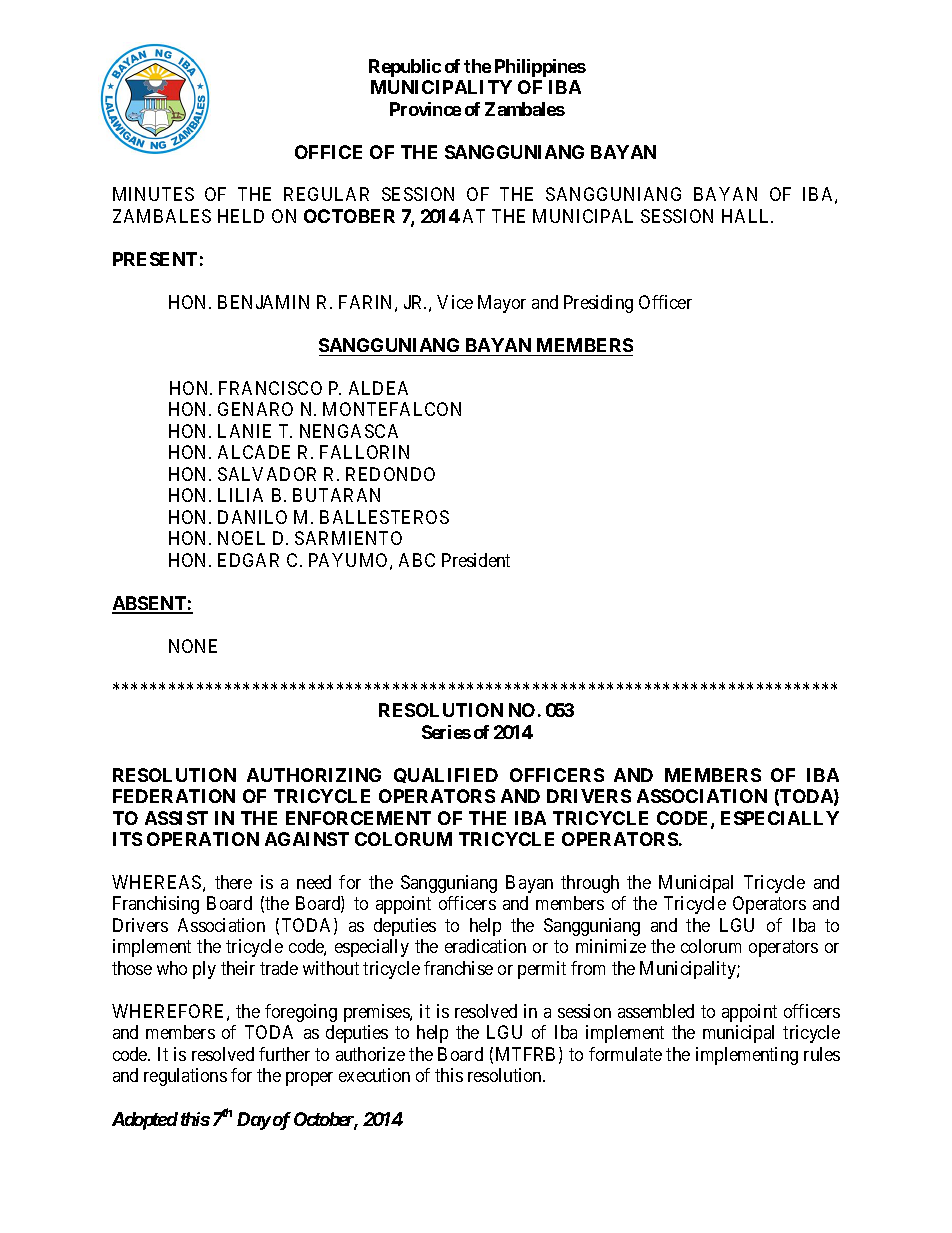 Image resolution: width=952 pixels, height=1233 pixels. What do you see at coordinates (244, 431) in the document?
I see `LANIE` at bounding box center [244, 431].
